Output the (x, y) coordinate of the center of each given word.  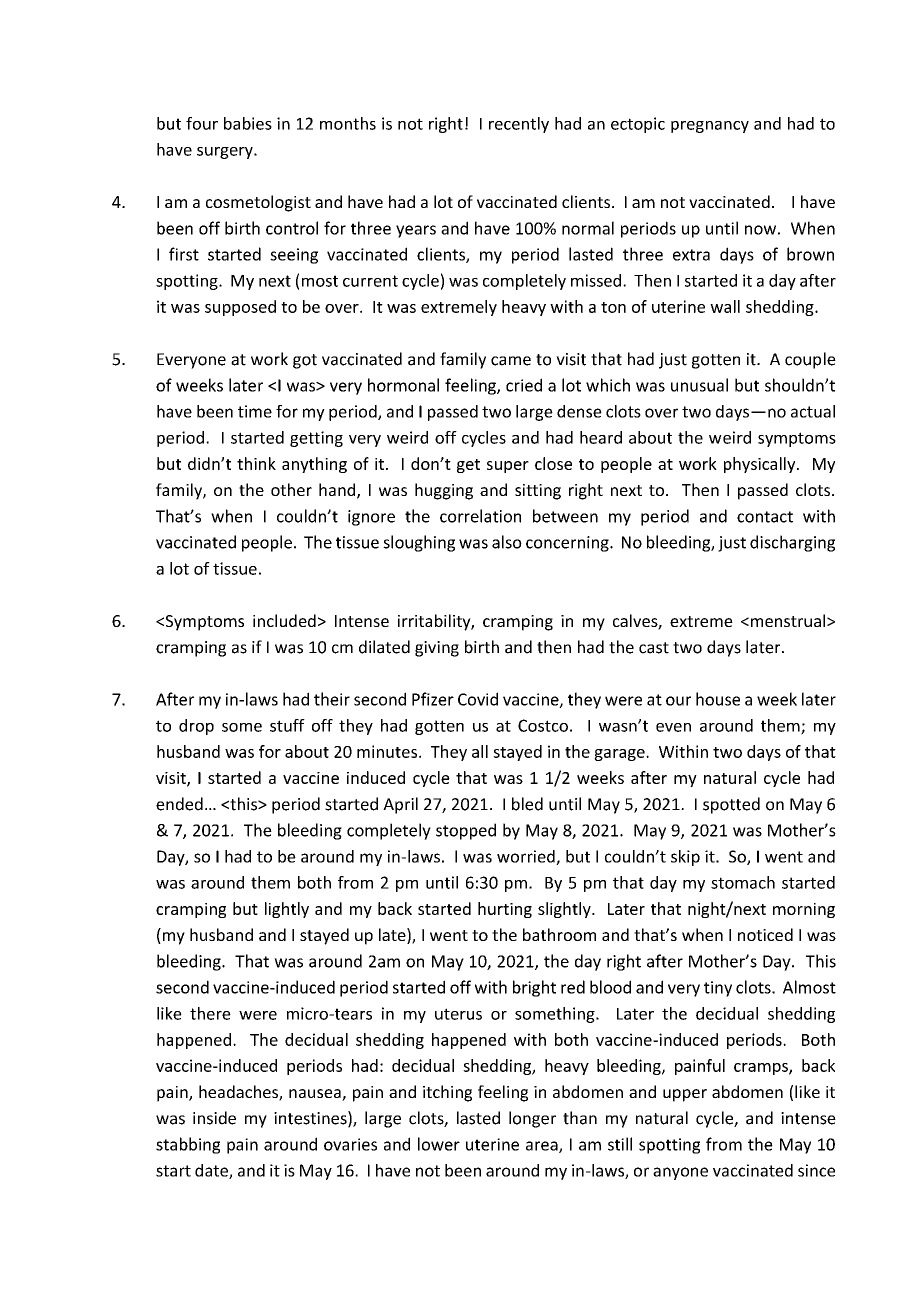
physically (761, 465)
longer (532, 1119)
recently (519, 125)
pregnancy (710, 127)
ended (179, 804)
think (256, 463)
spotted (731, 805)
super (508, 467)
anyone (680, 1173)
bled (527, 804)
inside (214, 1118)
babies (248, 123)
